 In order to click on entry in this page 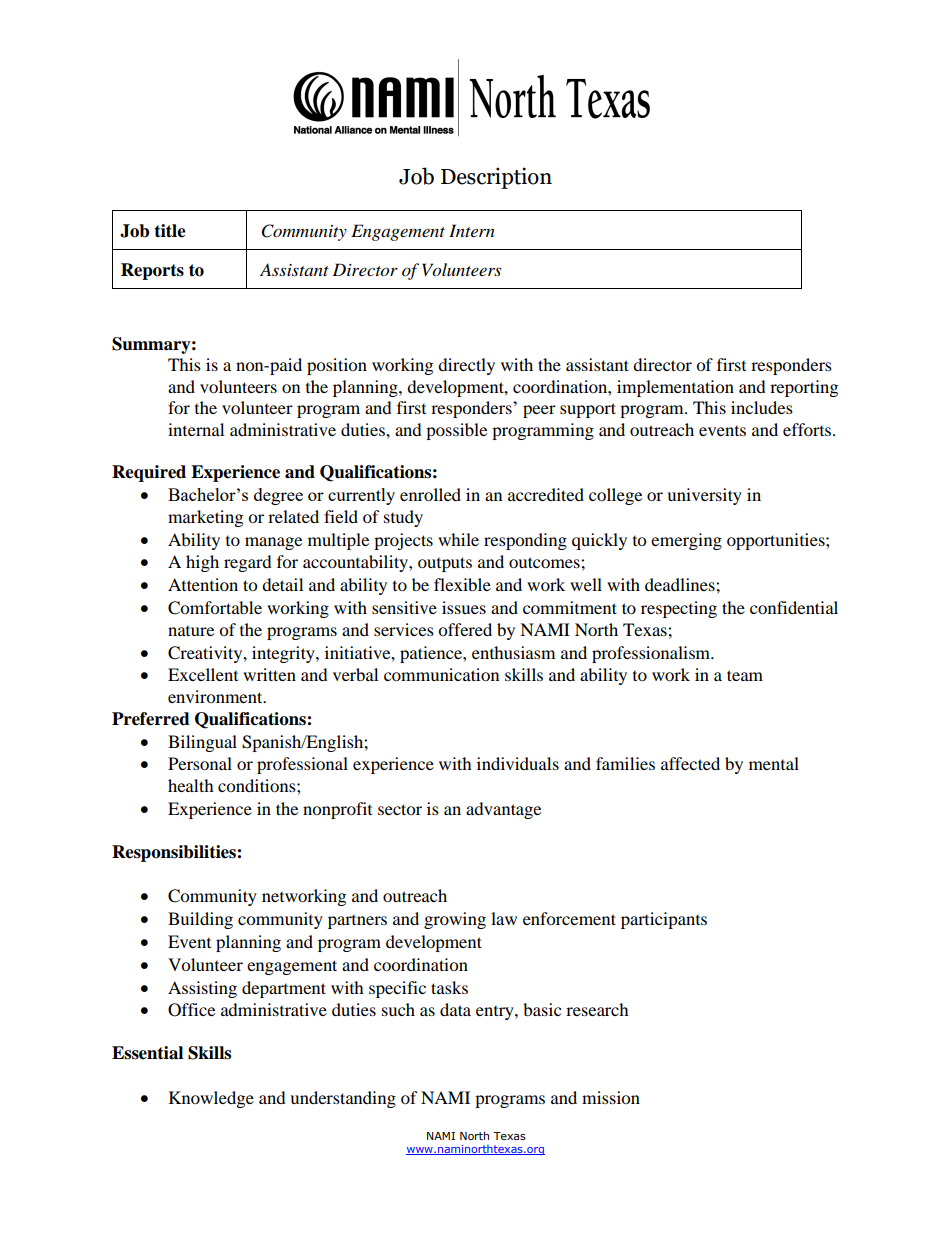, I will do `click(496, 1013)`.
